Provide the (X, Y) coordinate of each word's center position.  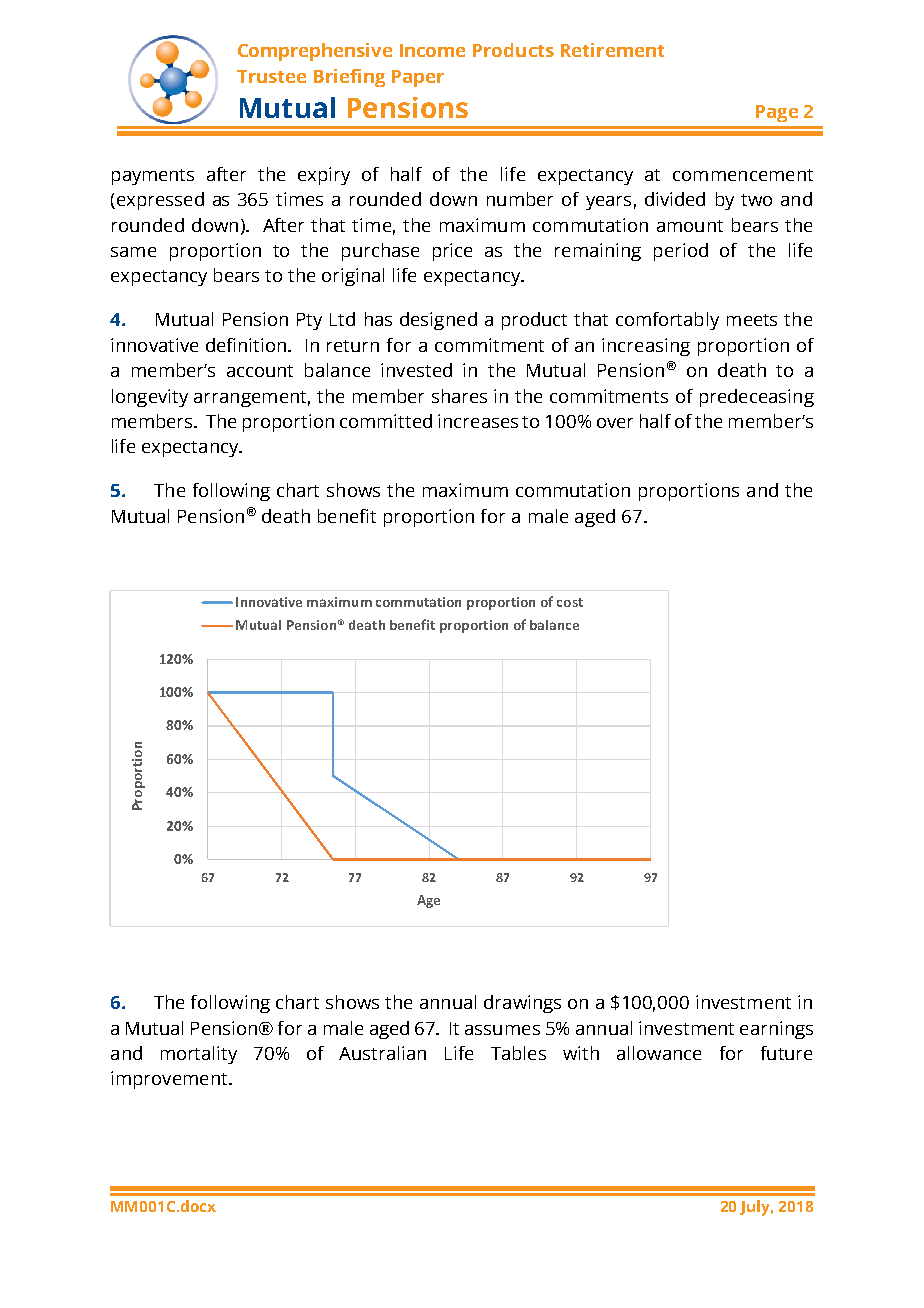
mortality (199, 1055)
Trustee (271, 76)
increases (478, 421)
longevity (150, 398)
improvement (170, 1080)
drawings (522, 1004)
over (615, 423)
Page (777, 113)
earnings (776, 1030)
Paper (418, 78)
